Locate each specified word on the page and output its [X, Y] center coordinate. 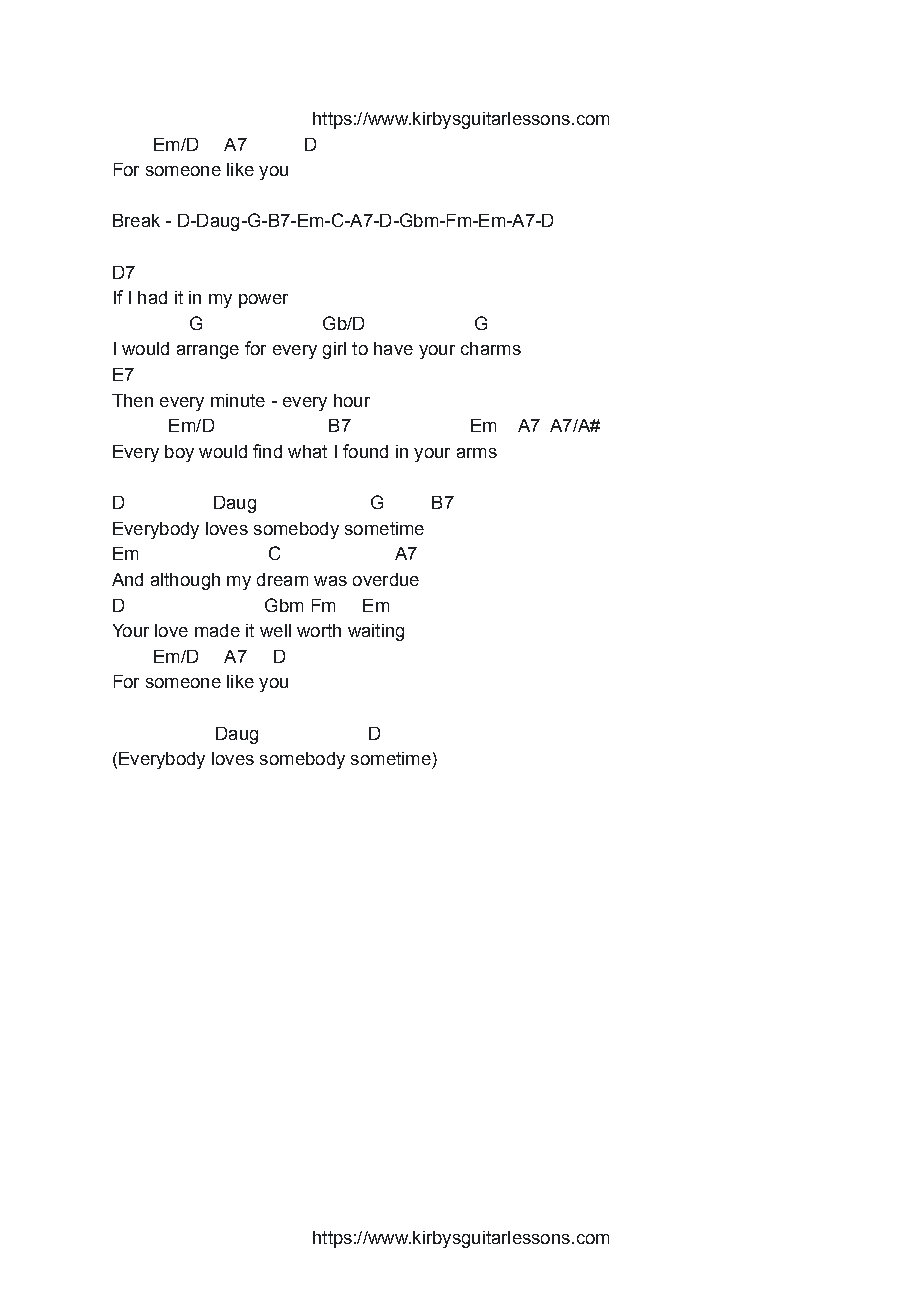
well [275, 630]
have [393, 348]
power [263, 301]
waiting [376, 632]
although [185, 581]
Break [136, 220]
